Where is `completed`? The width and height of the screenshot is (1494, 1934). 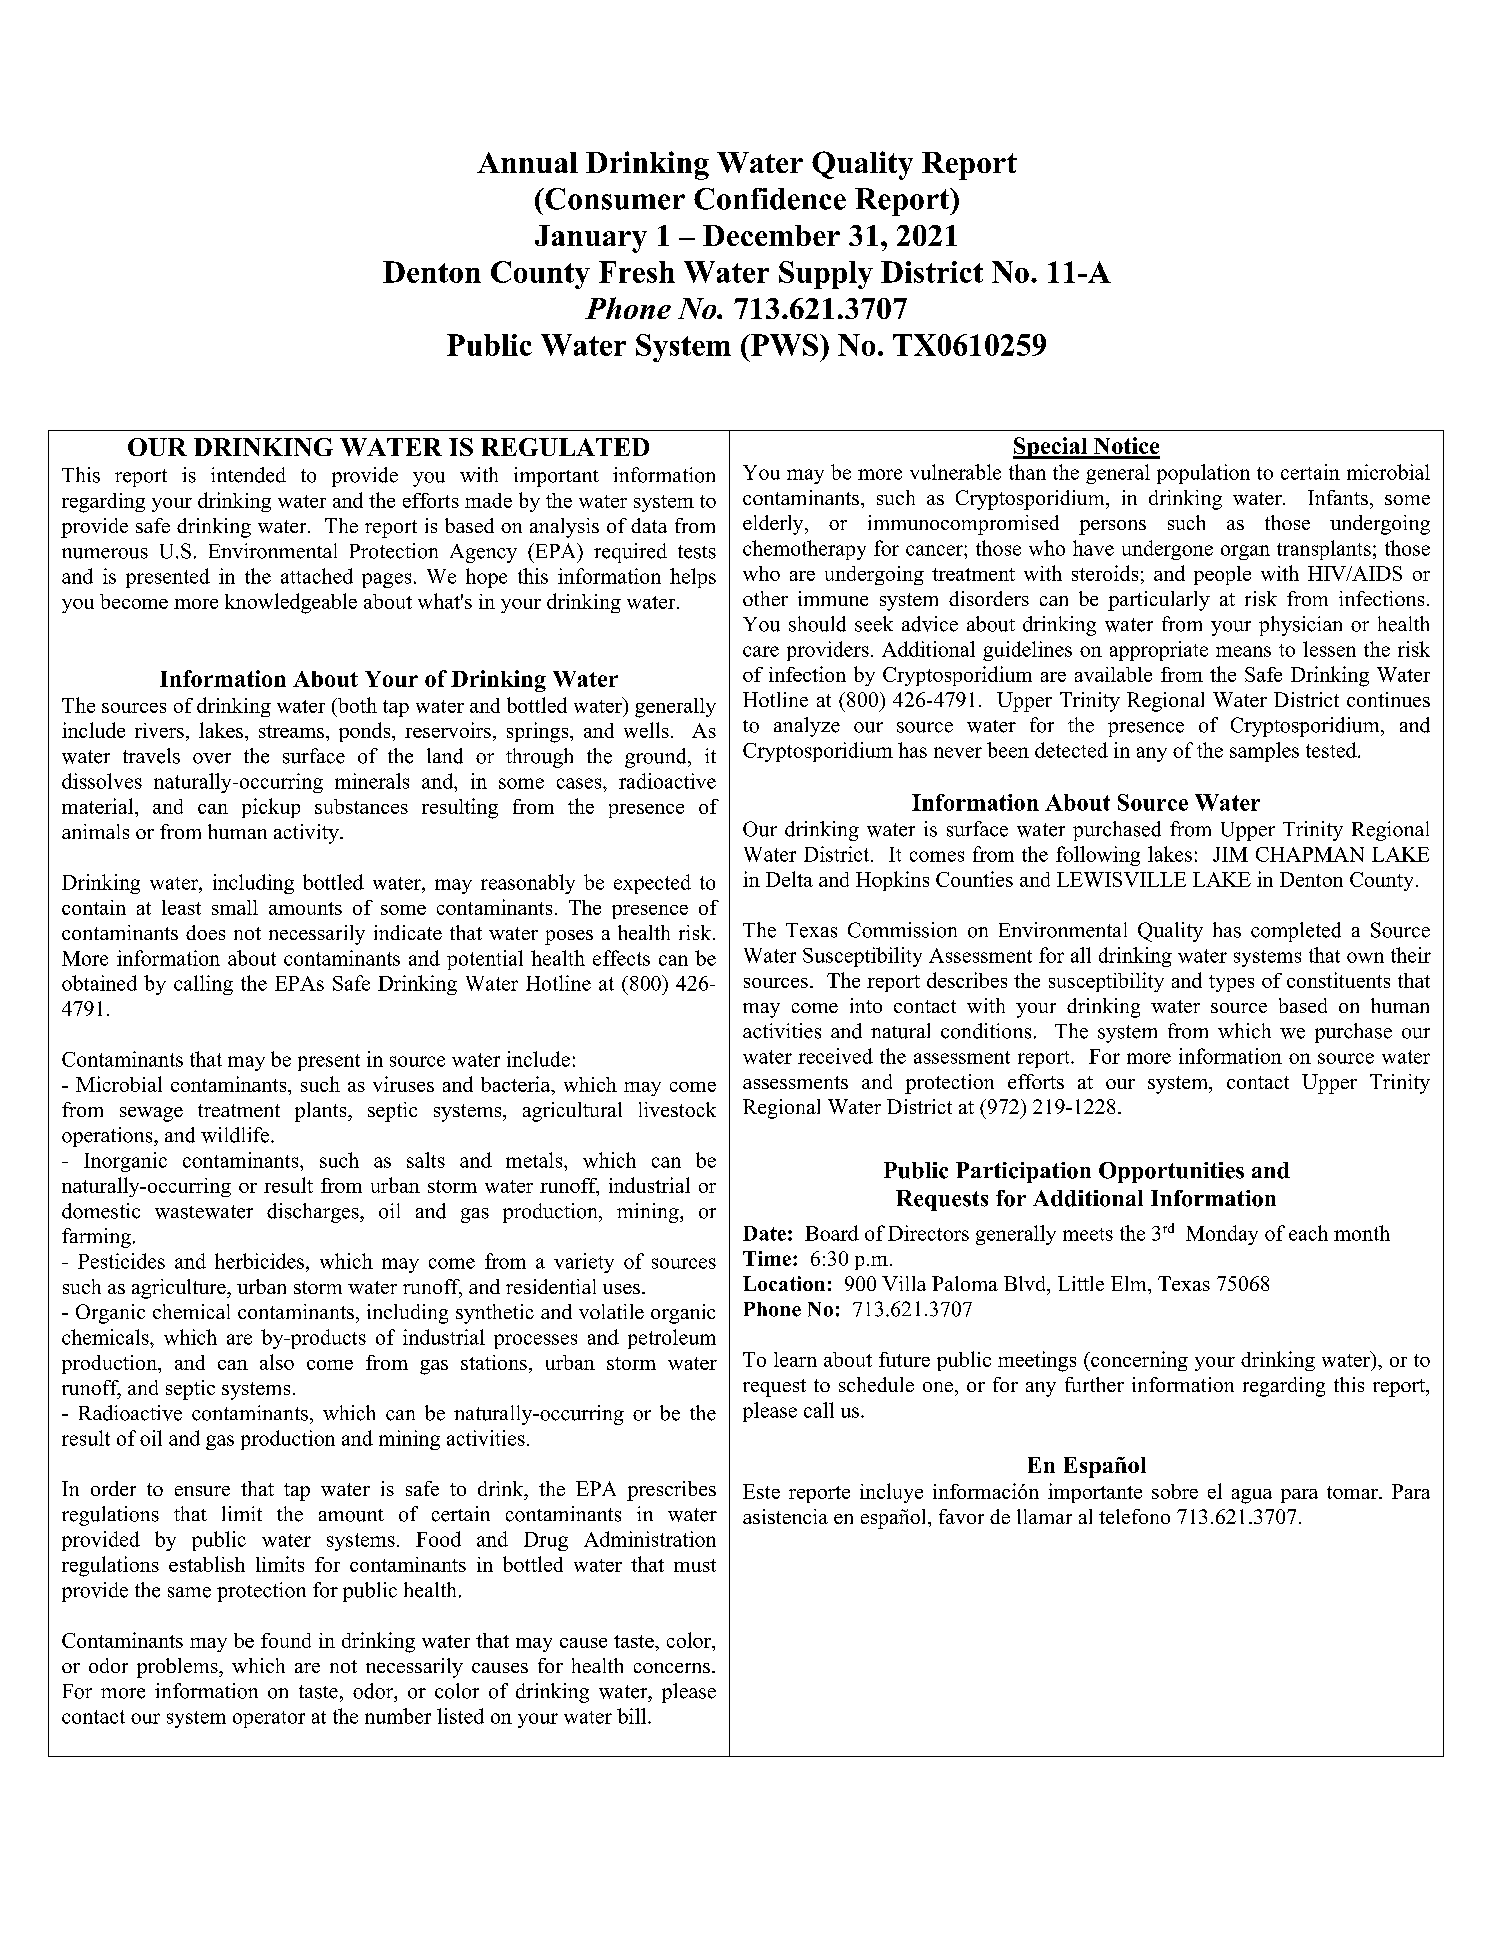
completed is located at coordinates (1296, 932).
